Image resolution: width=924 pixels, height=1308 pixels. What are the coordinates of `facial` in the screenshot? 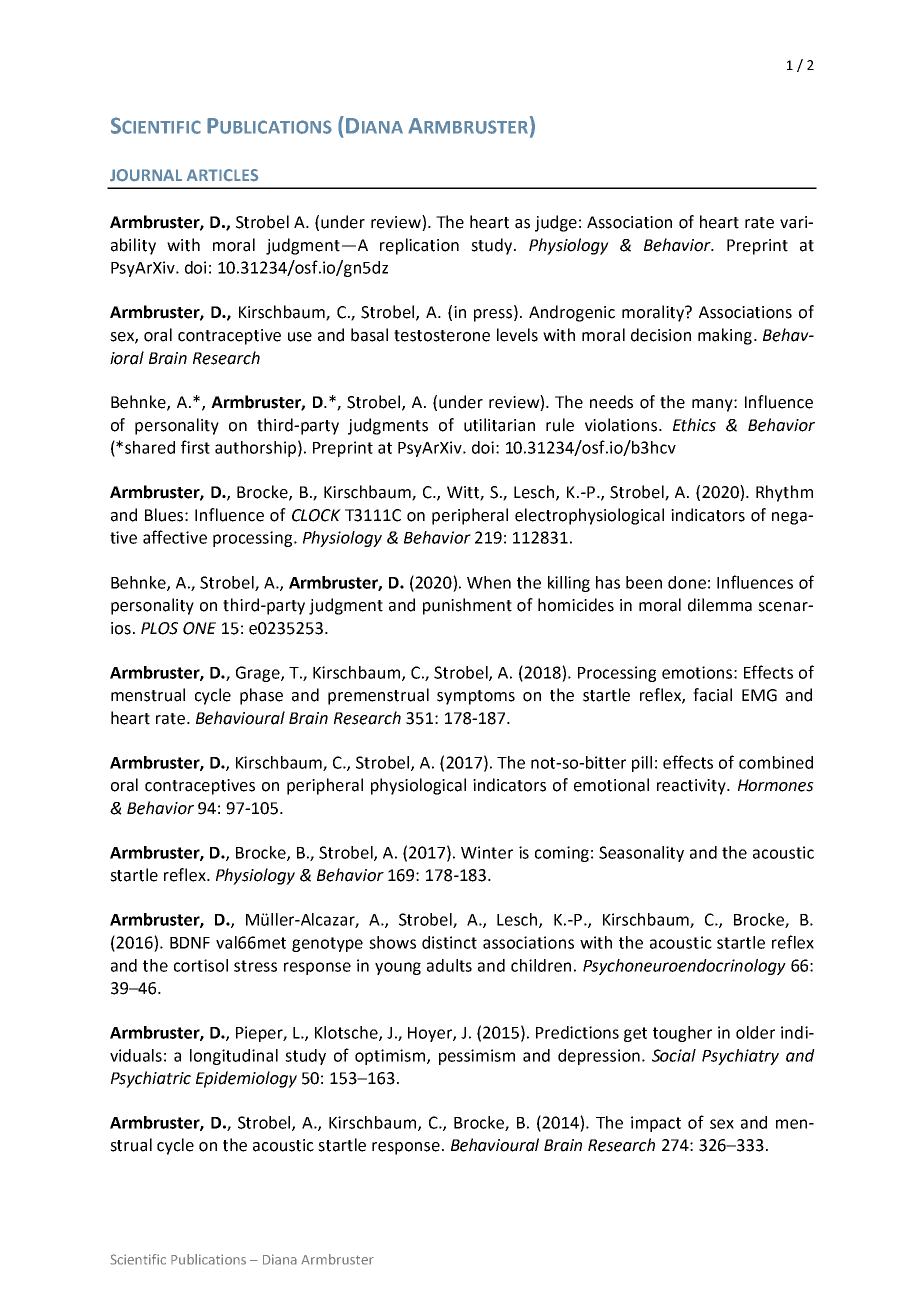 It's located at (712, 695).
